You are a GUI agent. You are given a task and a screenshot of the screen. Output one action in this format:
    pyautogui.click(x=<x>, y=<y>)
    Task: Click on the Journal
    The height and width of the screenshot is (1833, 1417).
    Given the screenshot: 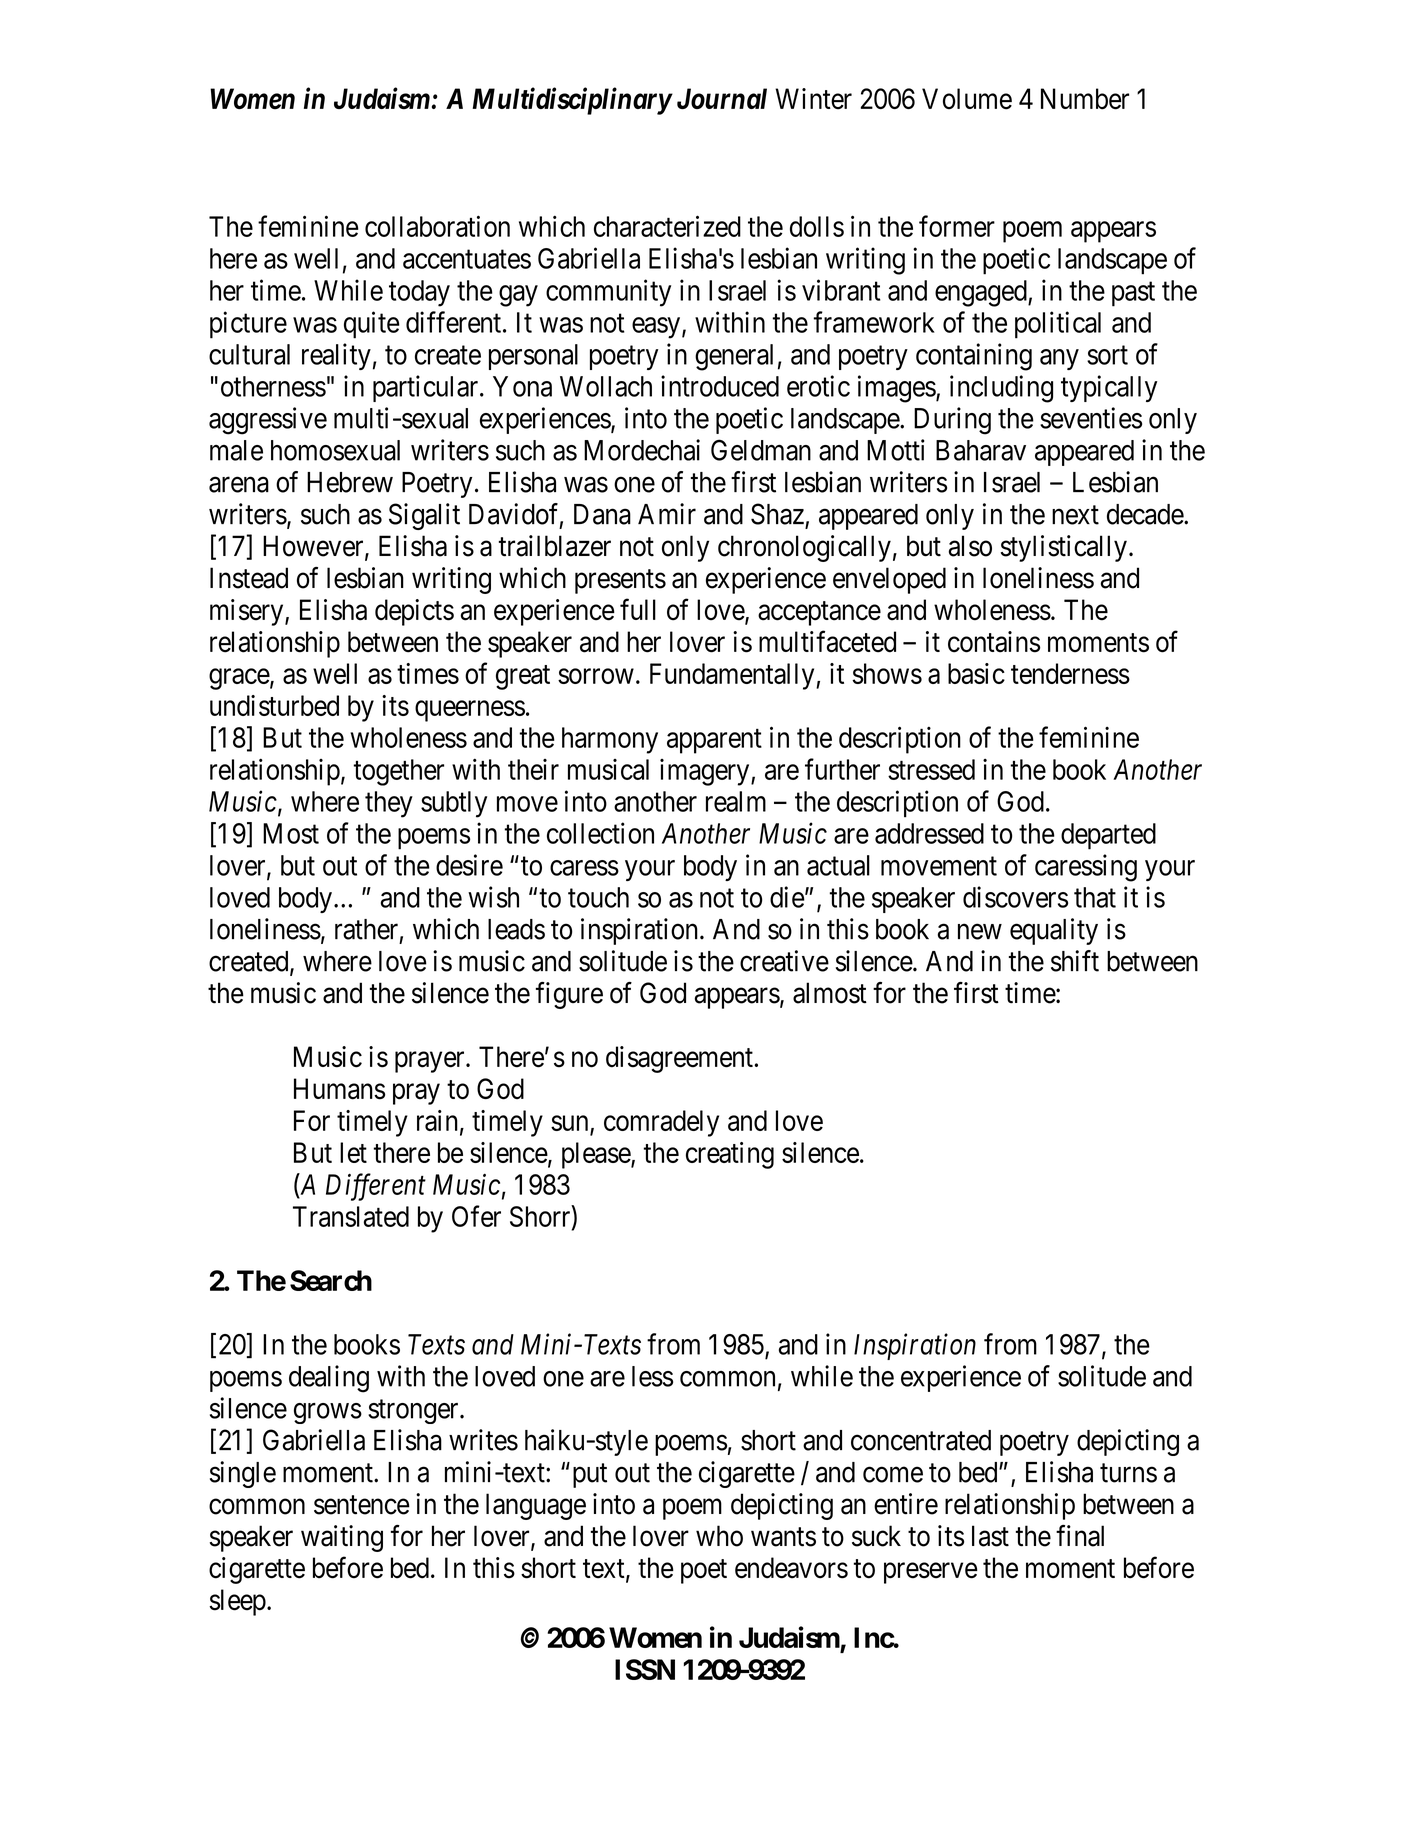 What is the action you would take?
    pyautogui.click(x=722, y=98)
